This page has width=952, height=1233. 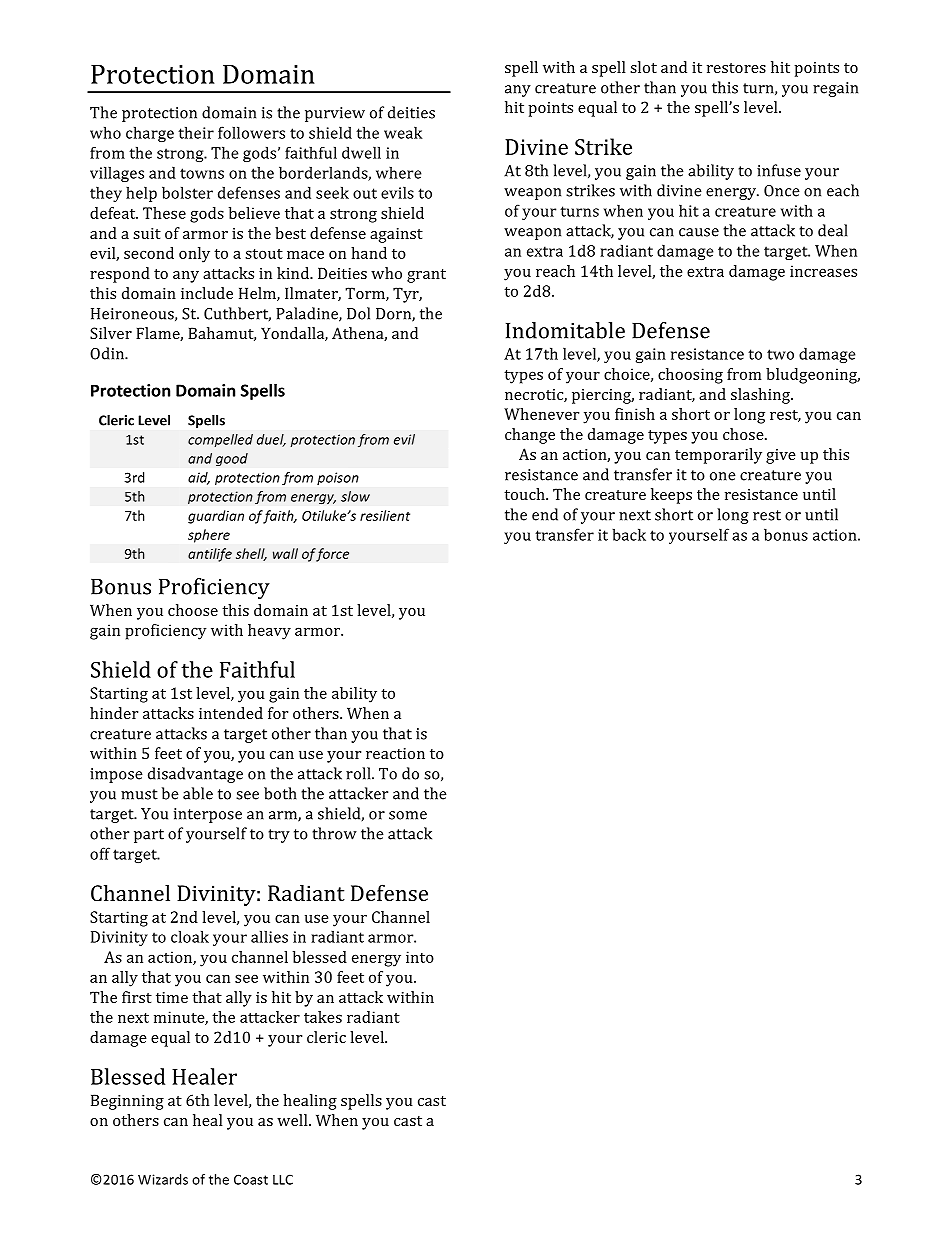 I want to click on Wizards, so click(x=163, y=1179).
